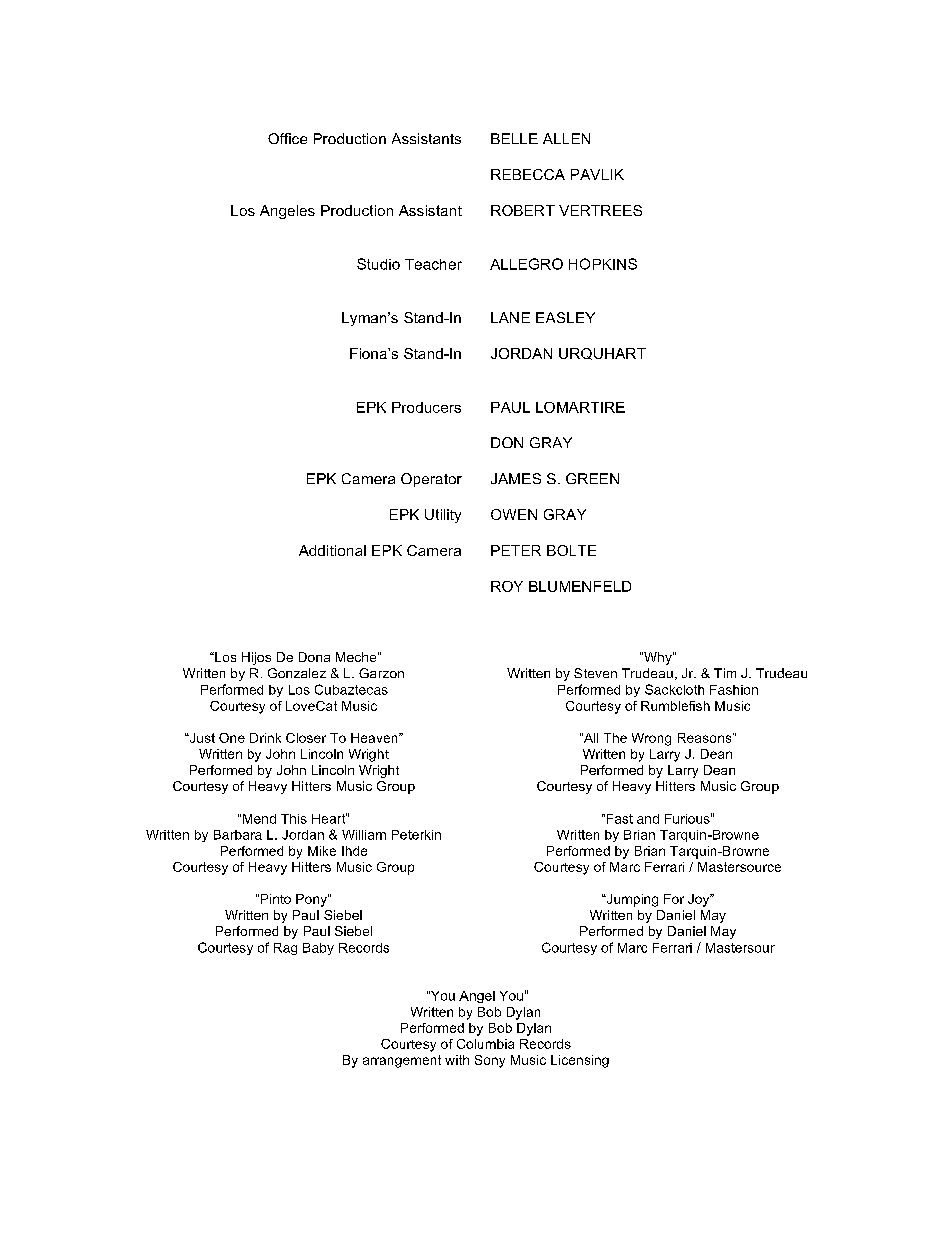 The width and height of the screenshot is (952, 1233). What do you see at coordinates (287, 138) in the screenshot?
I see `Office` at bounding box center [287, 138].
